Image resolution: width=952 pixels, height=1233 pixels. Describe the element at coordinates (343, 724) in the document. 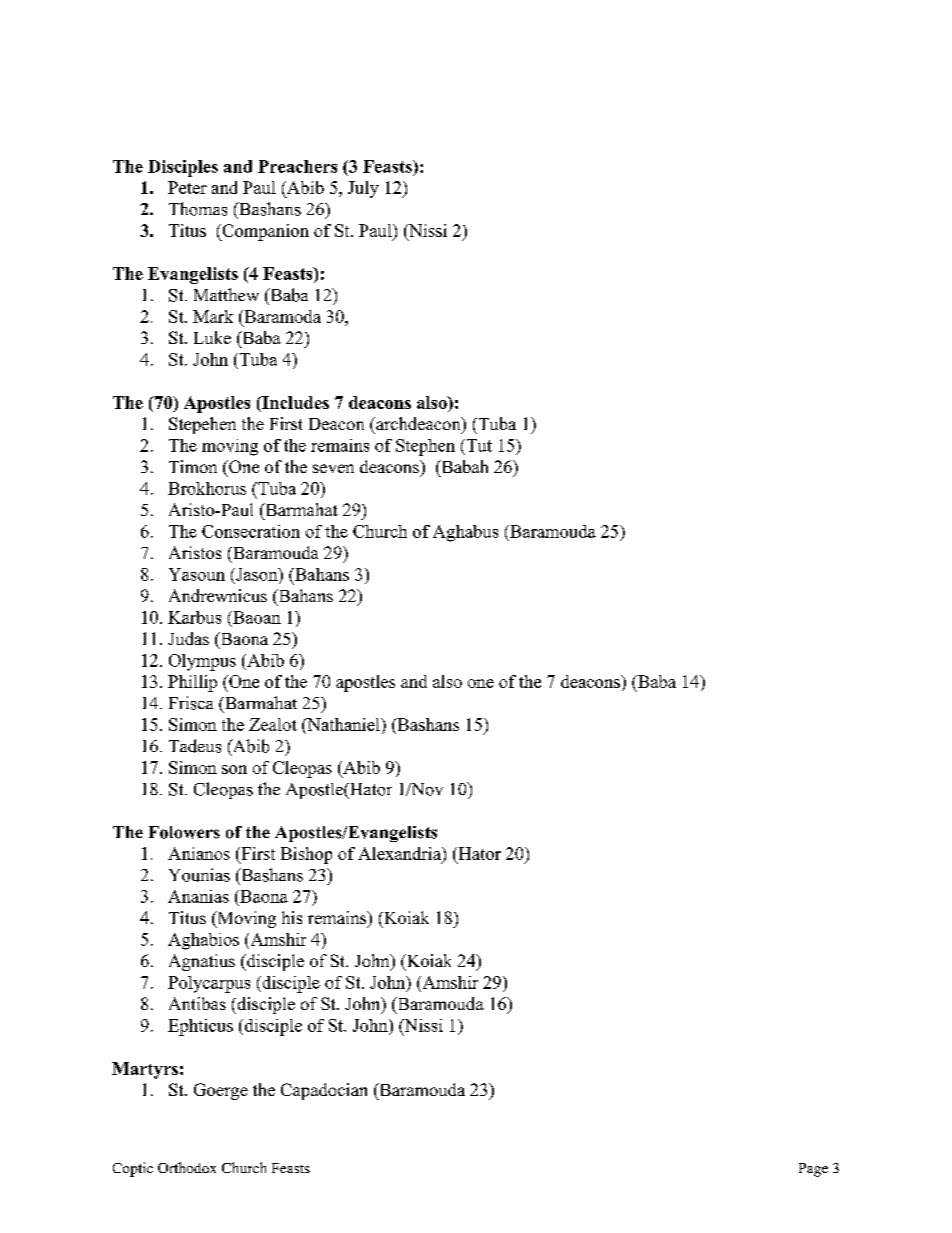

I see `Nathaniel` at that location.
